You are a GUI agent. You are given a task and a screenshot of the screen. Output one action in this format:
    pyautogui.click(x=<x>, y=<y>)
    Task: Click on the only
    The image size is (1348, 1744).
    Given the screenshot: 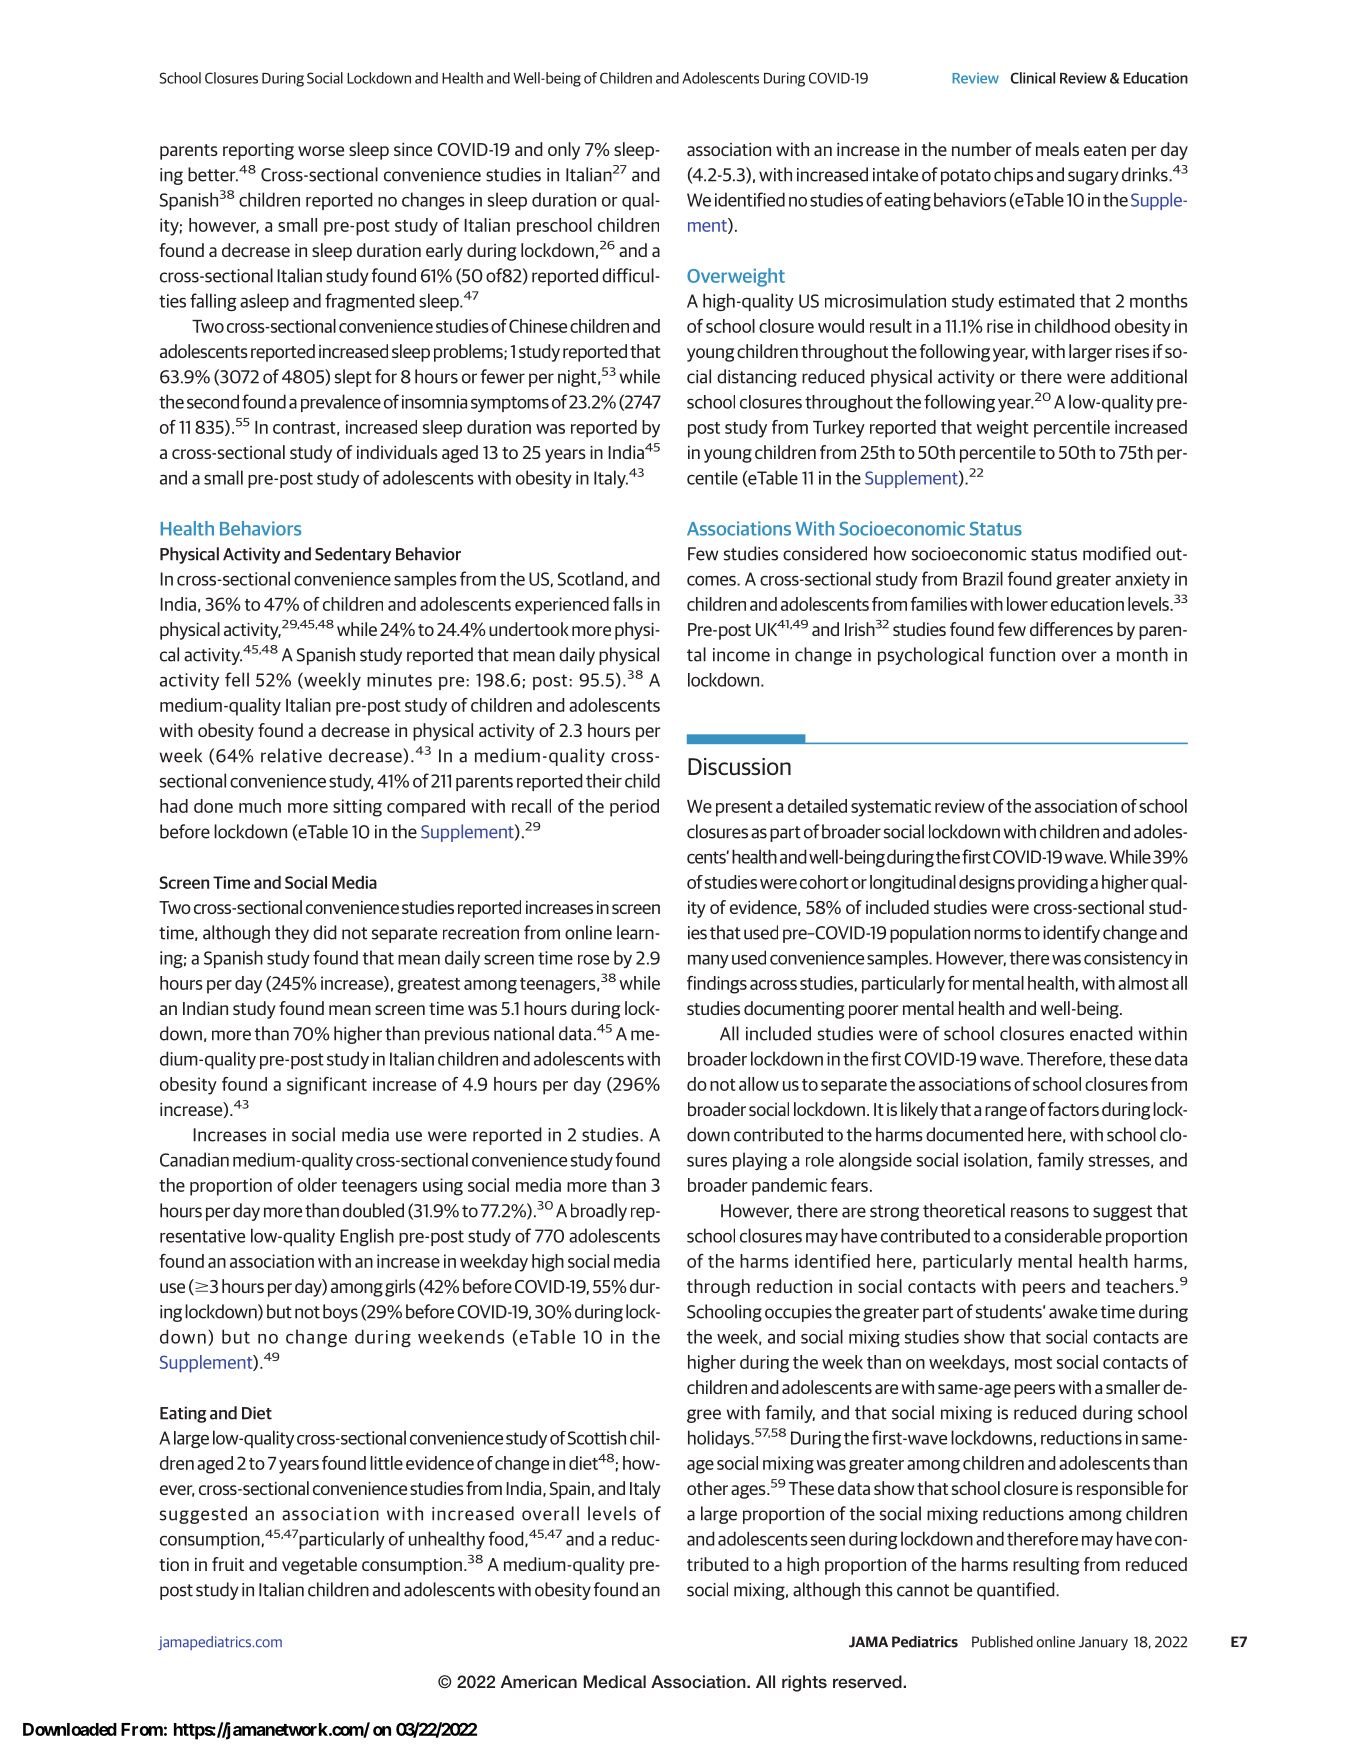 What is the action you would take?
    pyautogui.click(x=564, y=151)
